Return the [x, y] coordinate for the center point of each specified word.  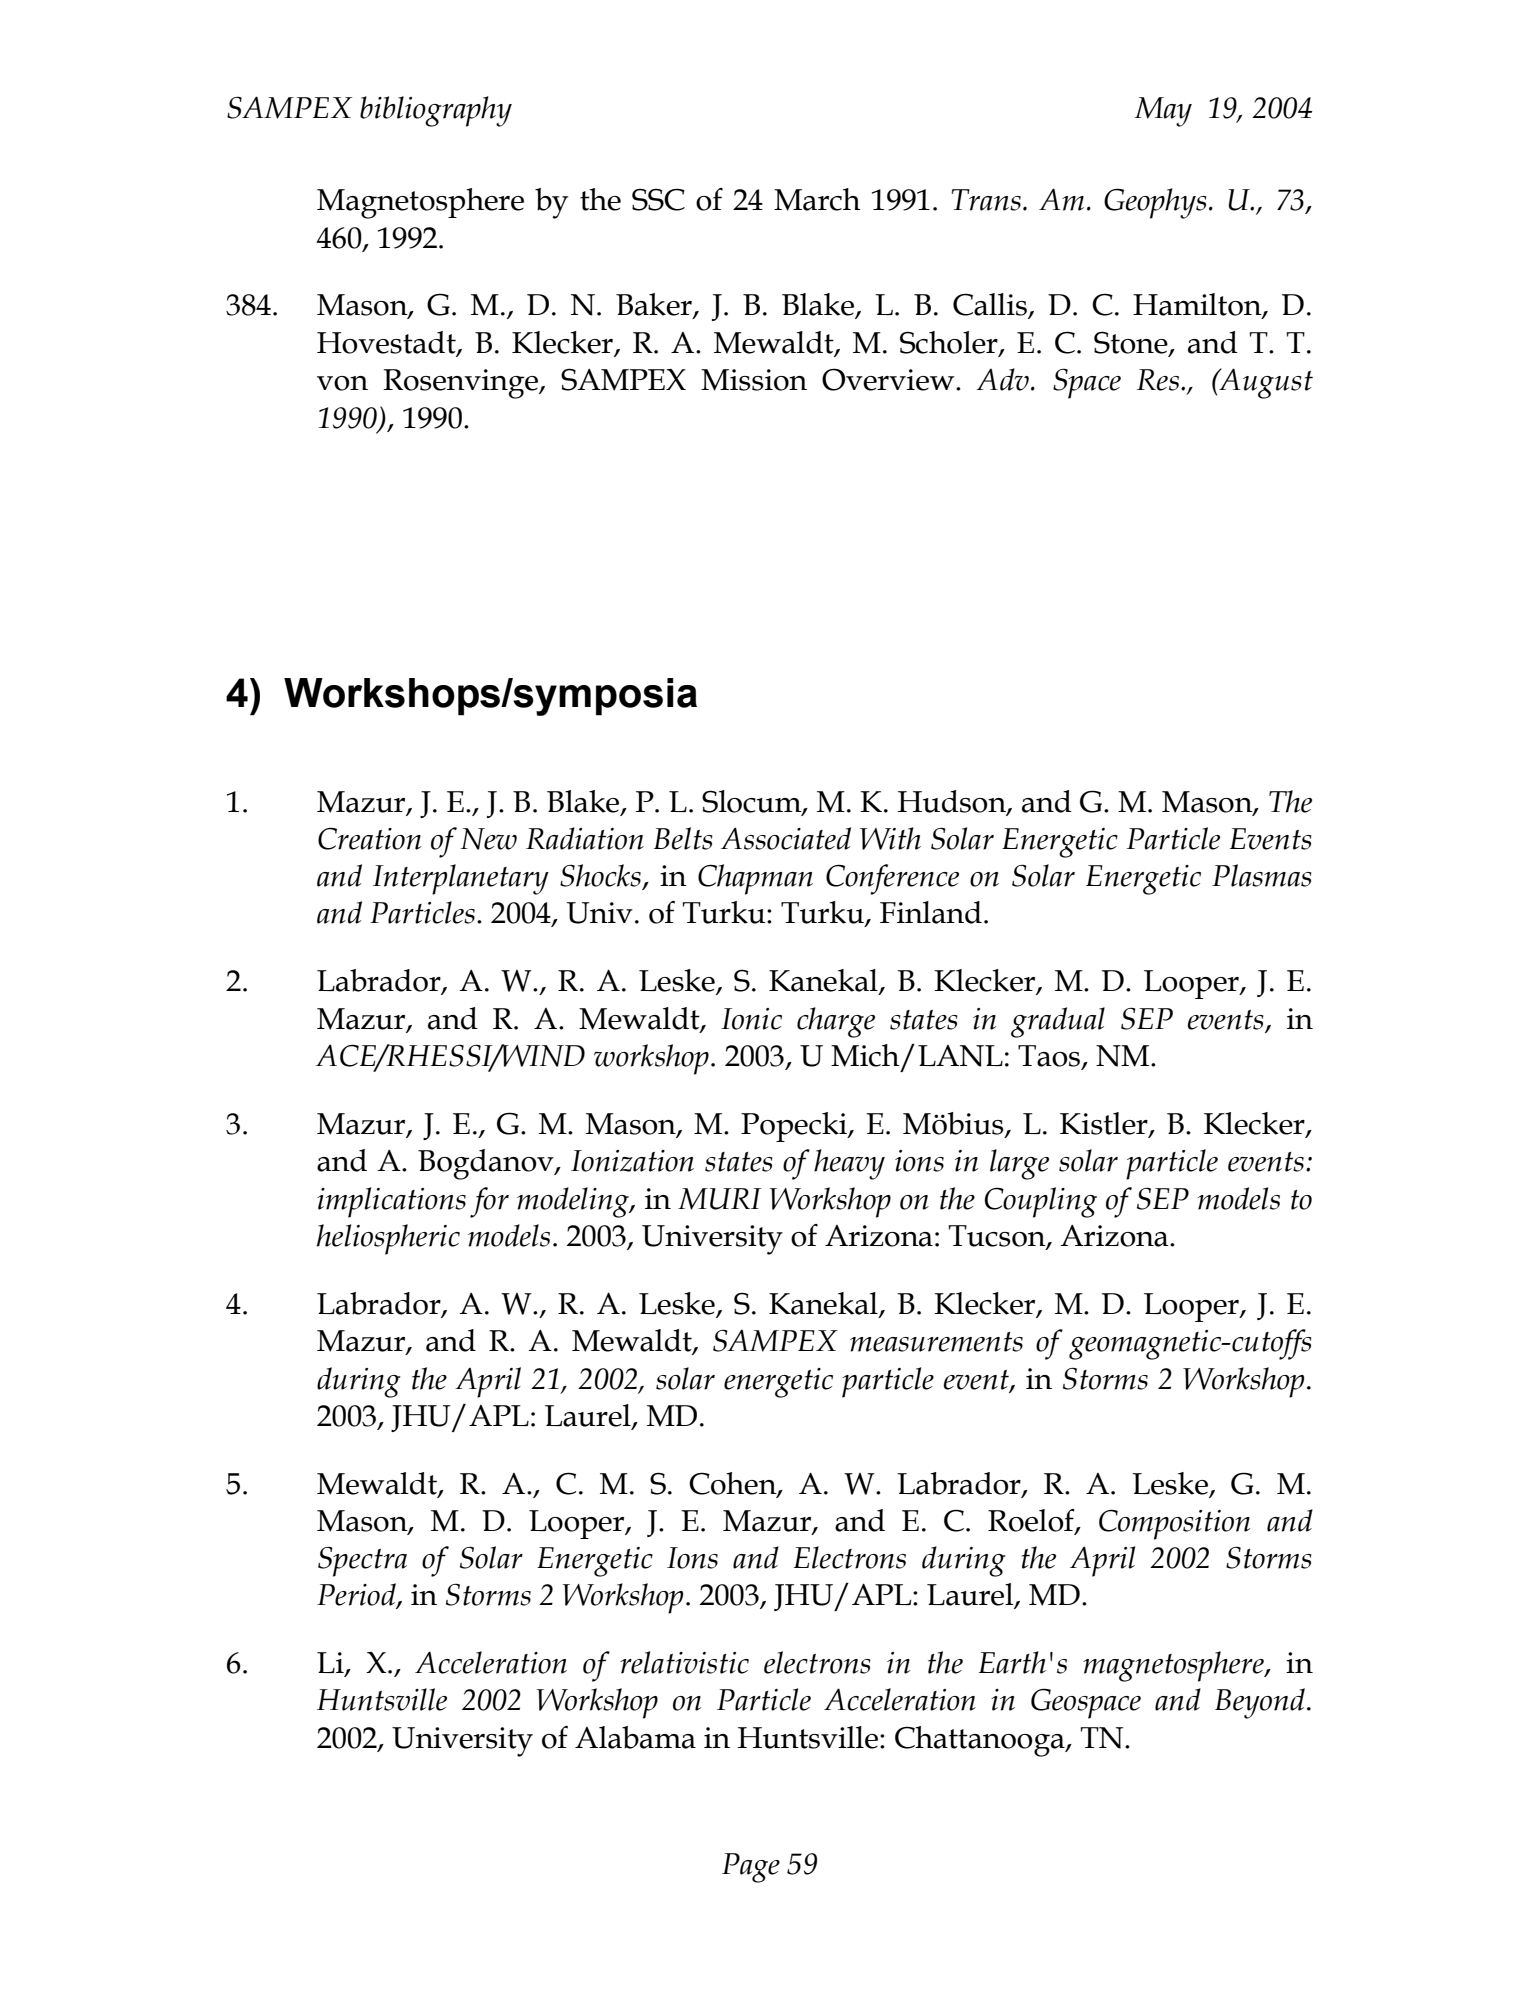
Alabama [635, 1737]
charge [836, 1022]
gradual [1058, 1022]
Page [751, 1868]
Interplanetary [461, 879]
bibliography [436, 111]
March [817, 199]
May [1163, 112]
